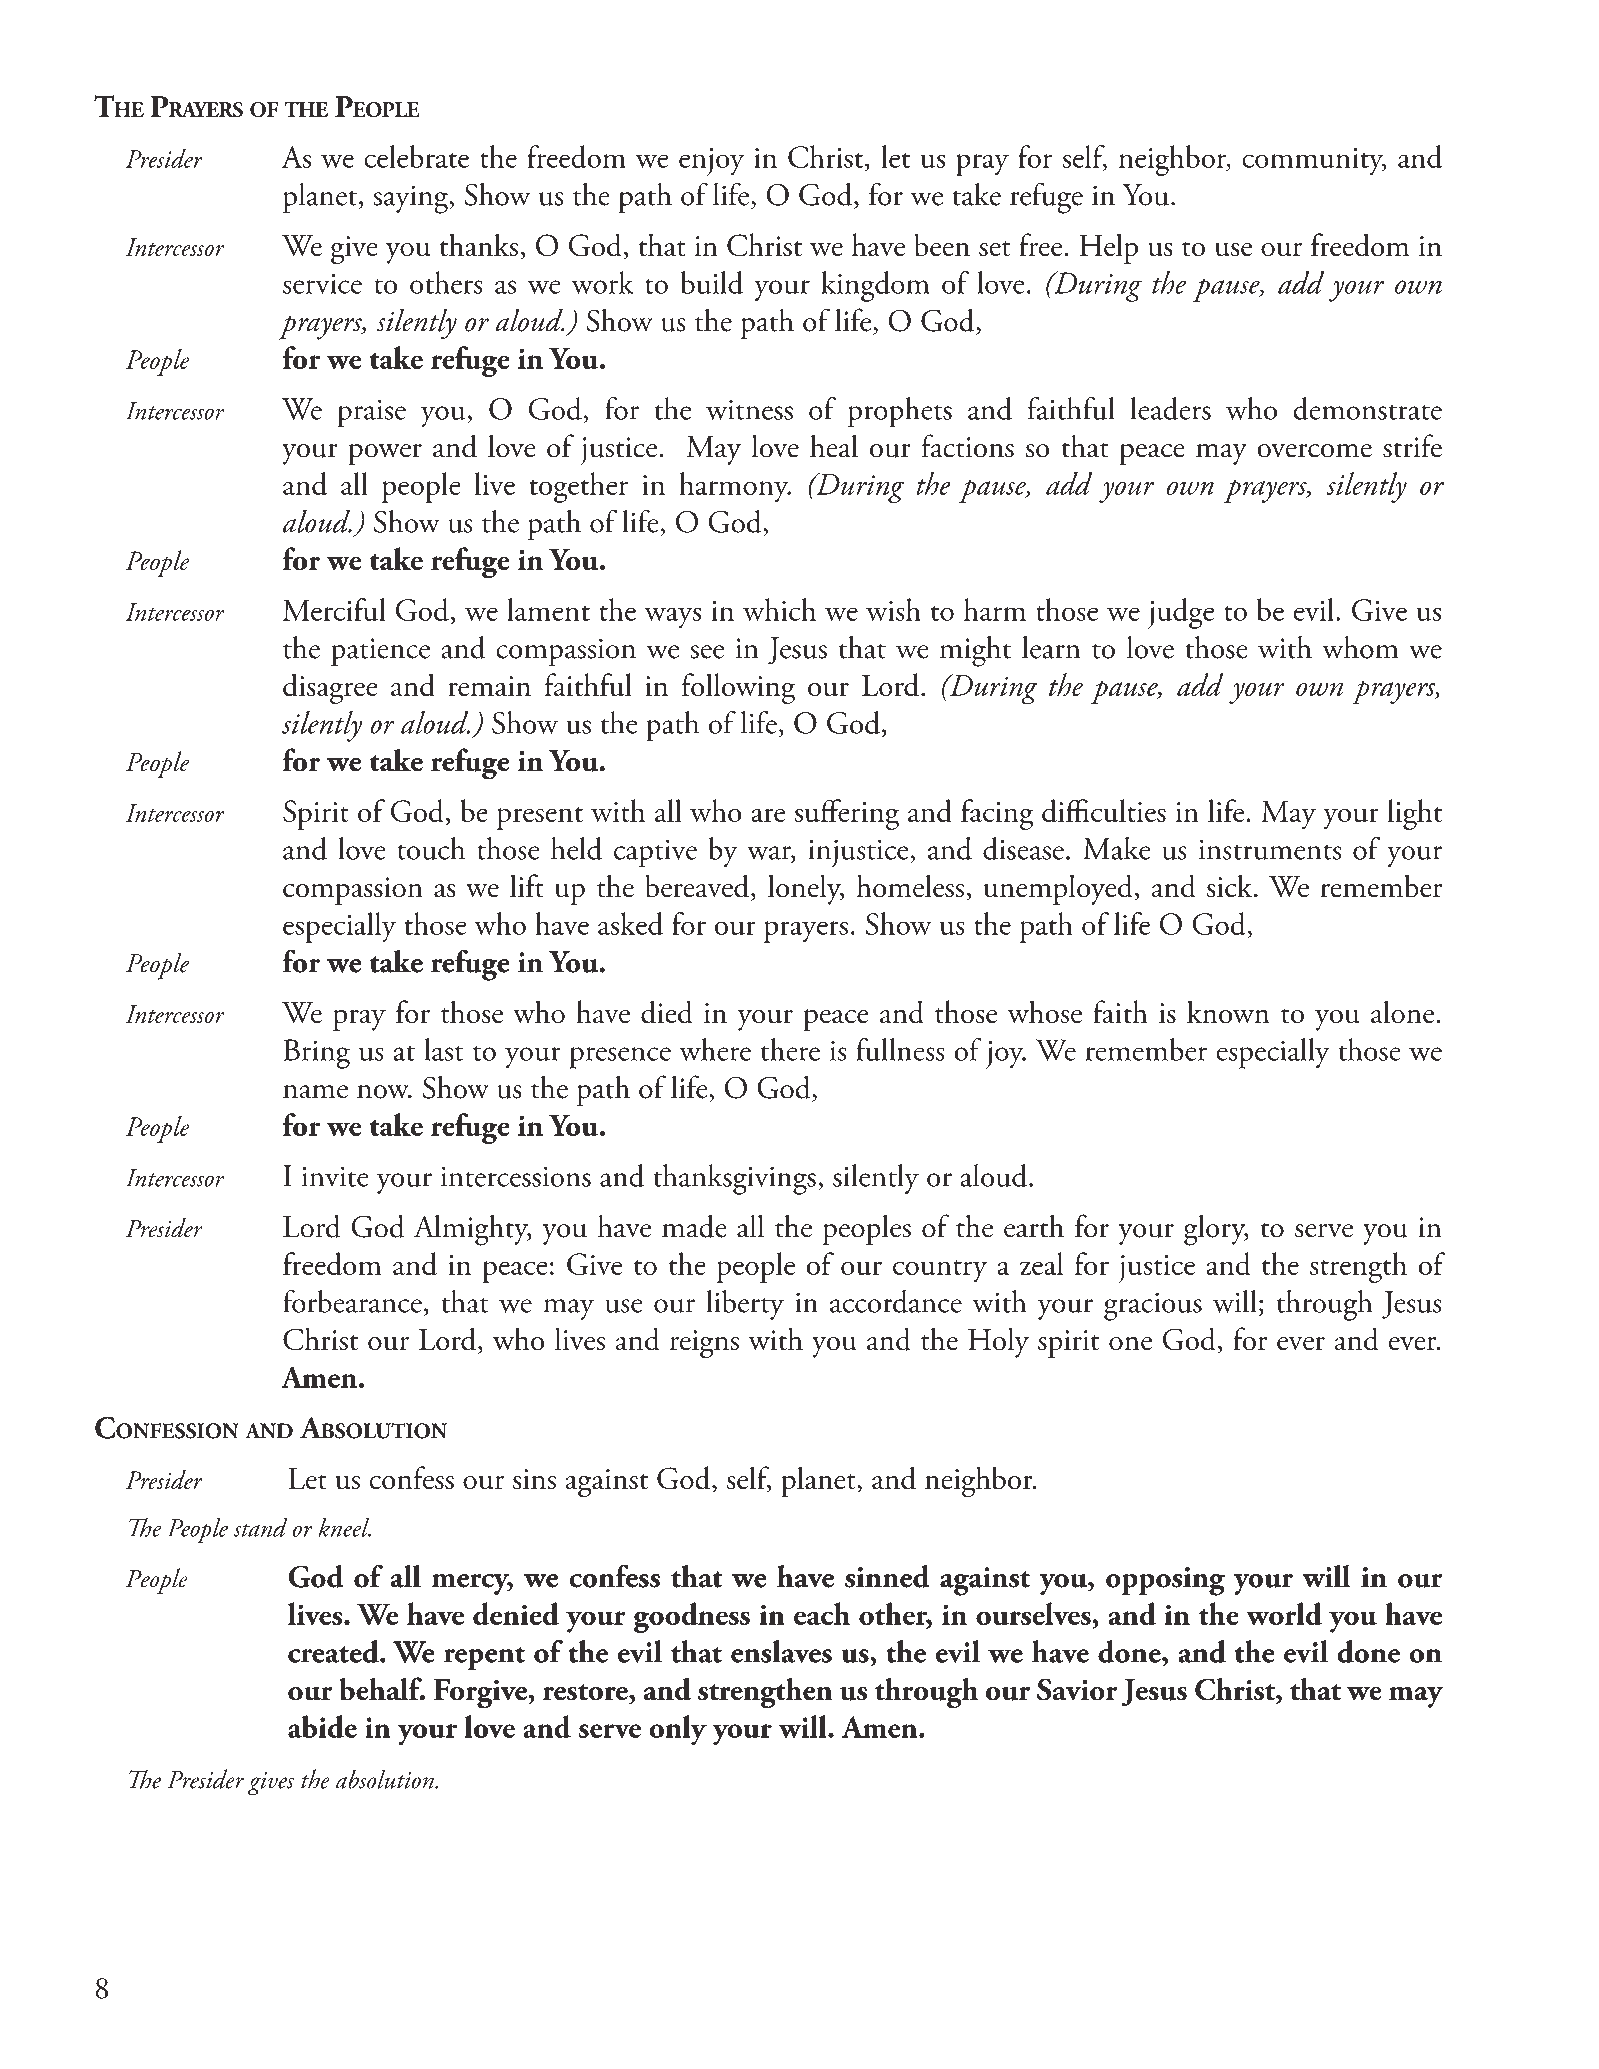 The height and width of the screenshot is (2069, 1599). What do you see at coordinates (416, 156) in the screenshot?
I see `celebrate` at bounding box center [416, 156].
